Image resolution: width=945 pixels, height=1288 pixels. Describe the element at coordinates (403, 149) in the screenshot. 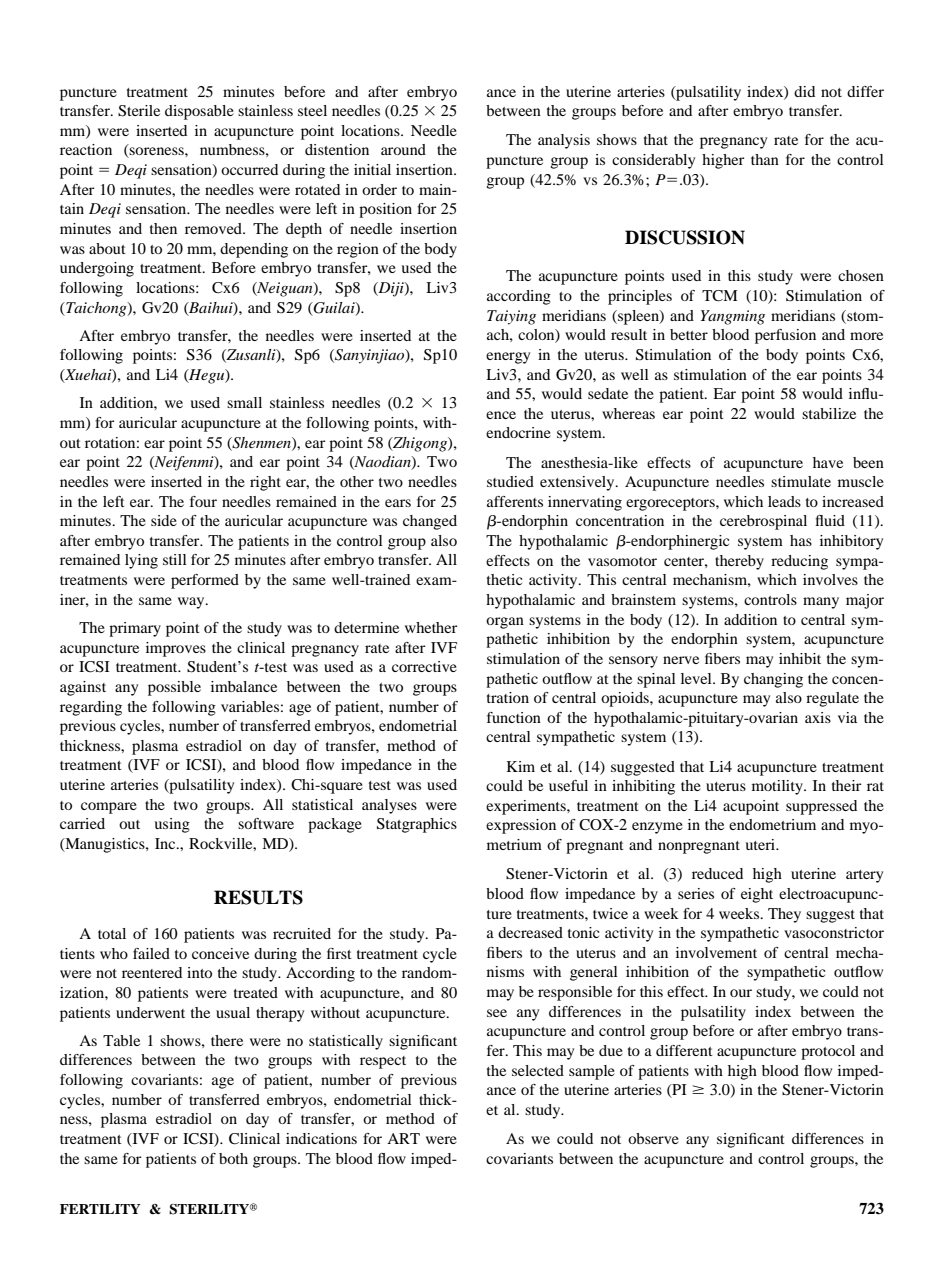

I see `around` at that location.
